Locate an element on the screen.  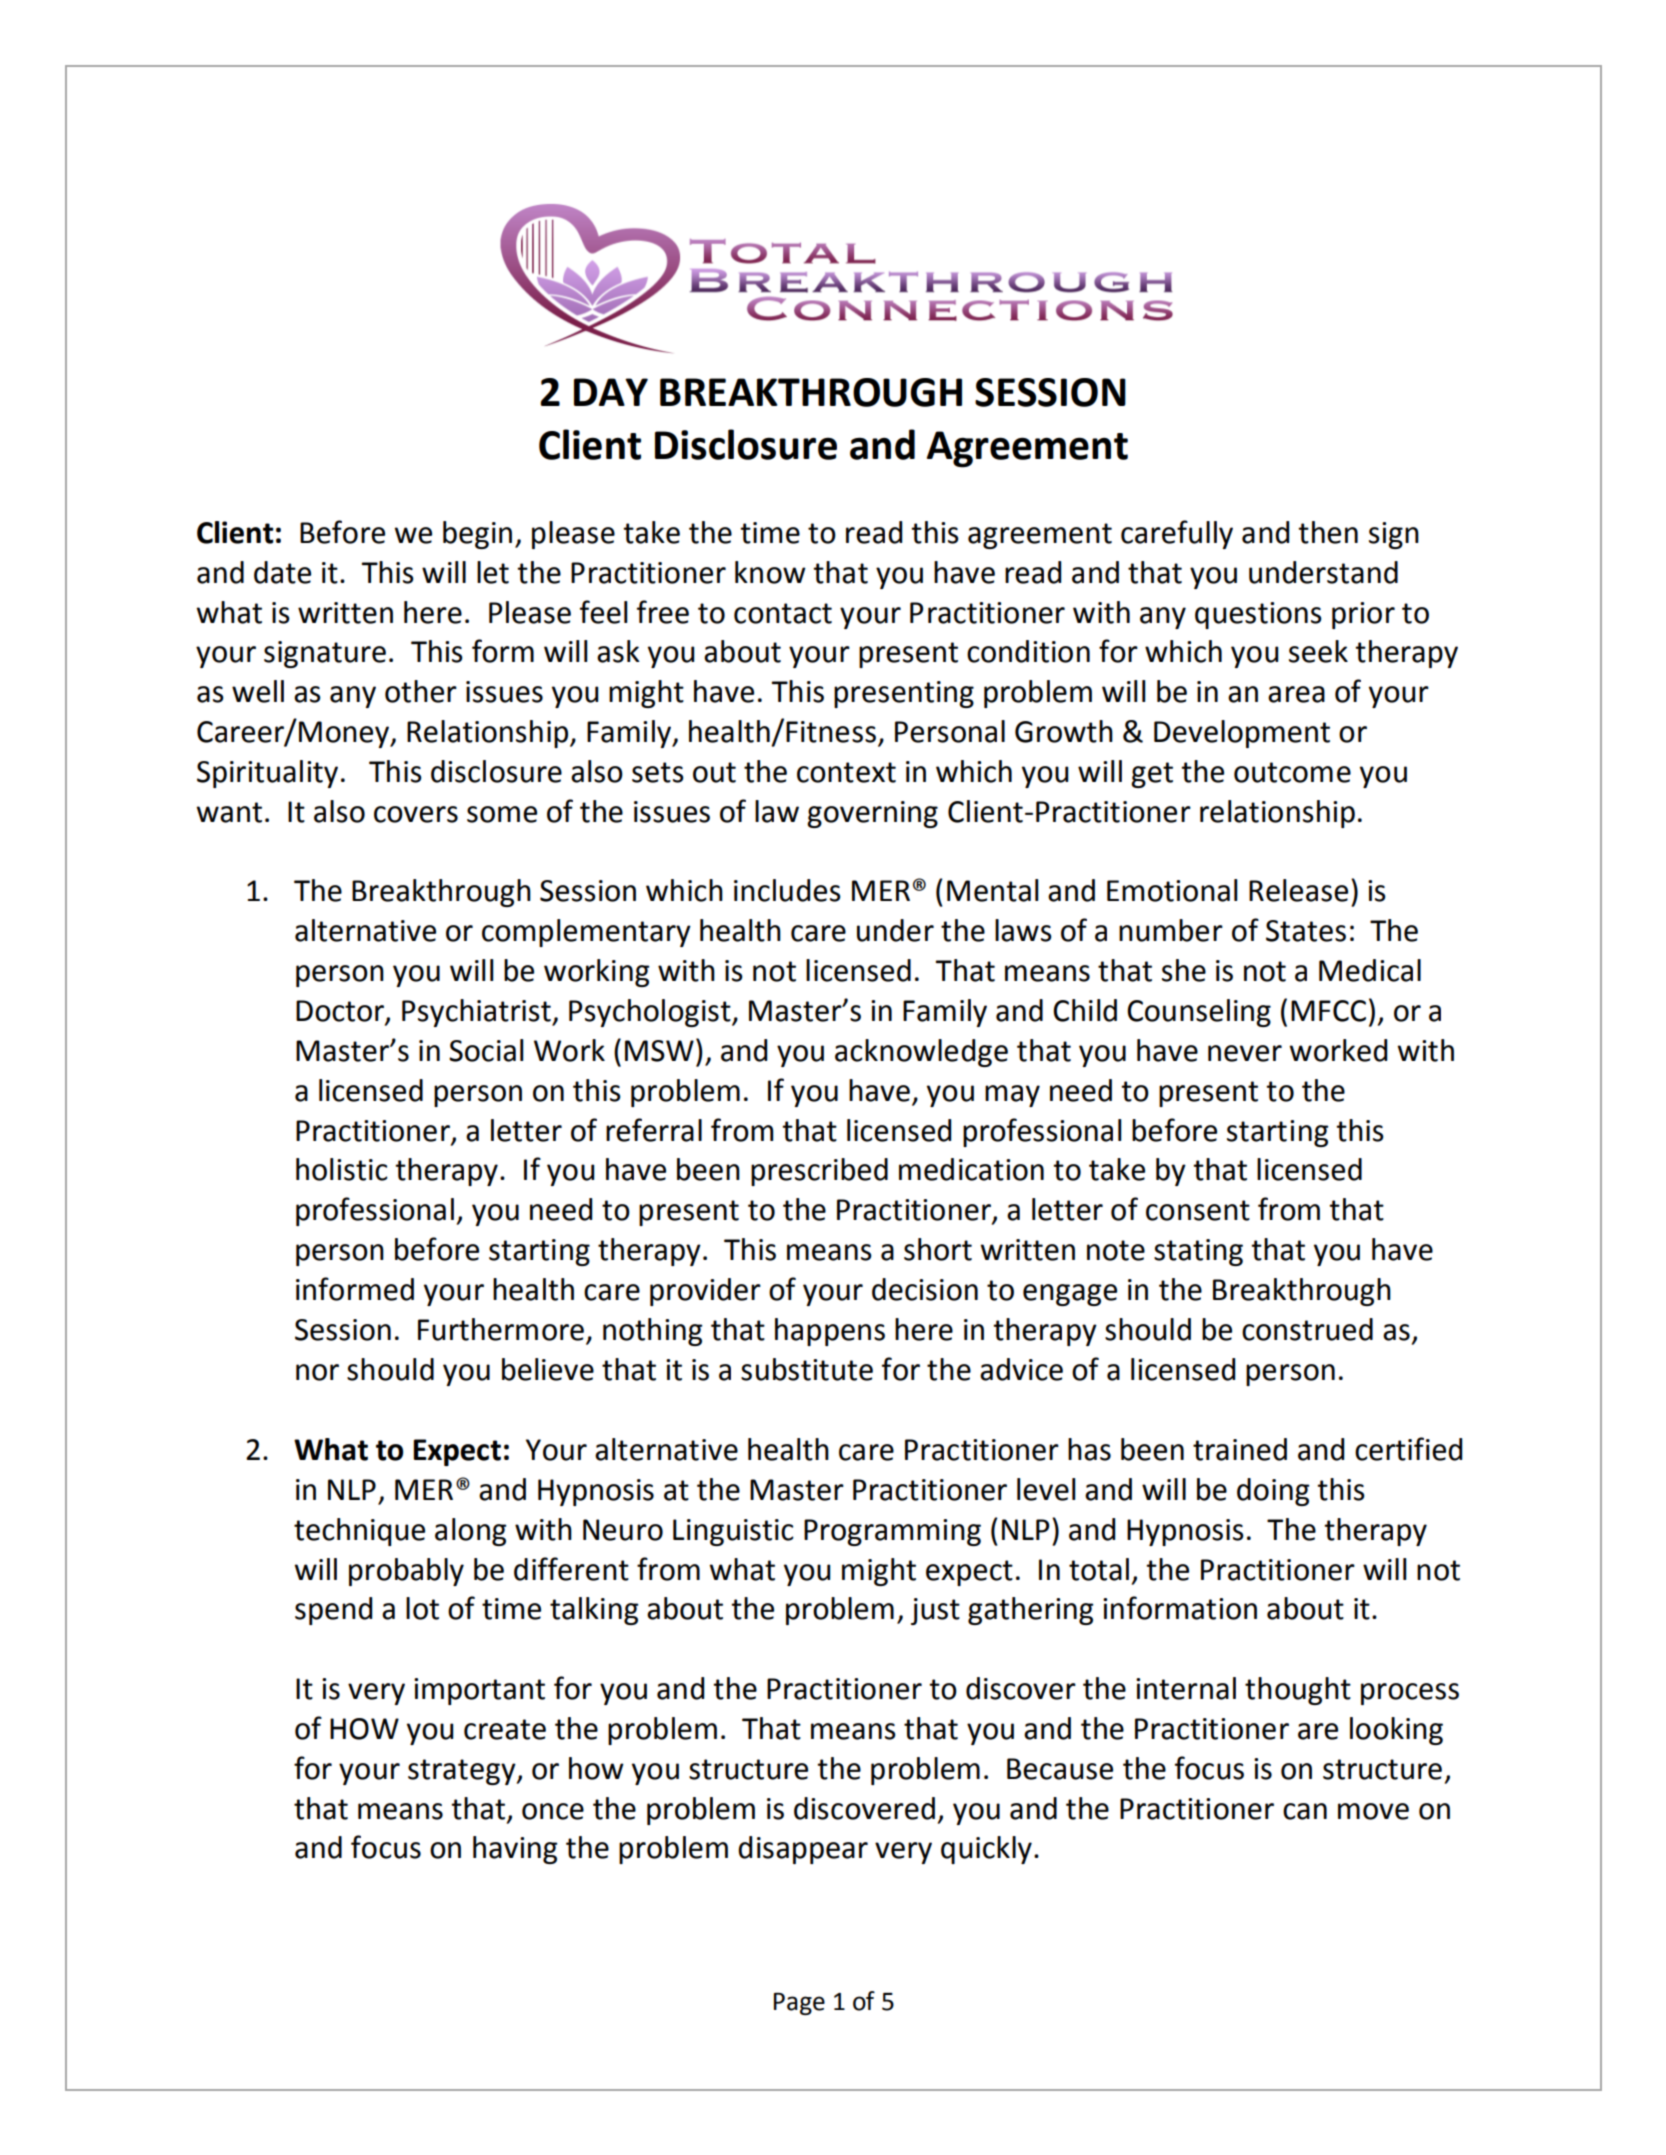
begin is located at coordinates (477, 535).
